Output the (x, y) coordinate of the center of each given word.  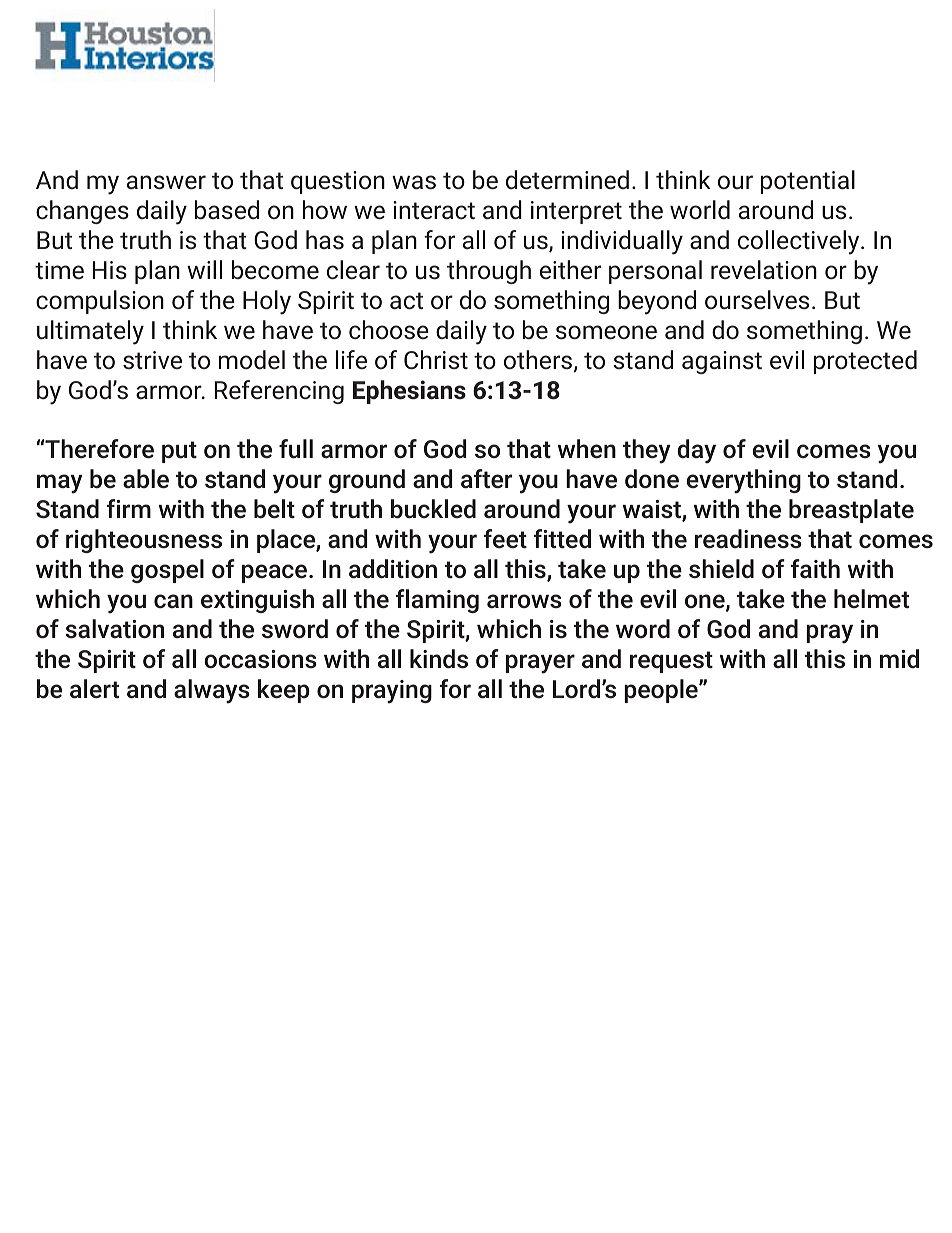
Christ (436, 360)
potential (808, 182)
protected (865, 362)
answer (166, 182)
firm (129, 508)
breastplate (851, 511)
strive (152, 360)
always (212, 691)
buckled (433, 509)
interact (434, 210)
